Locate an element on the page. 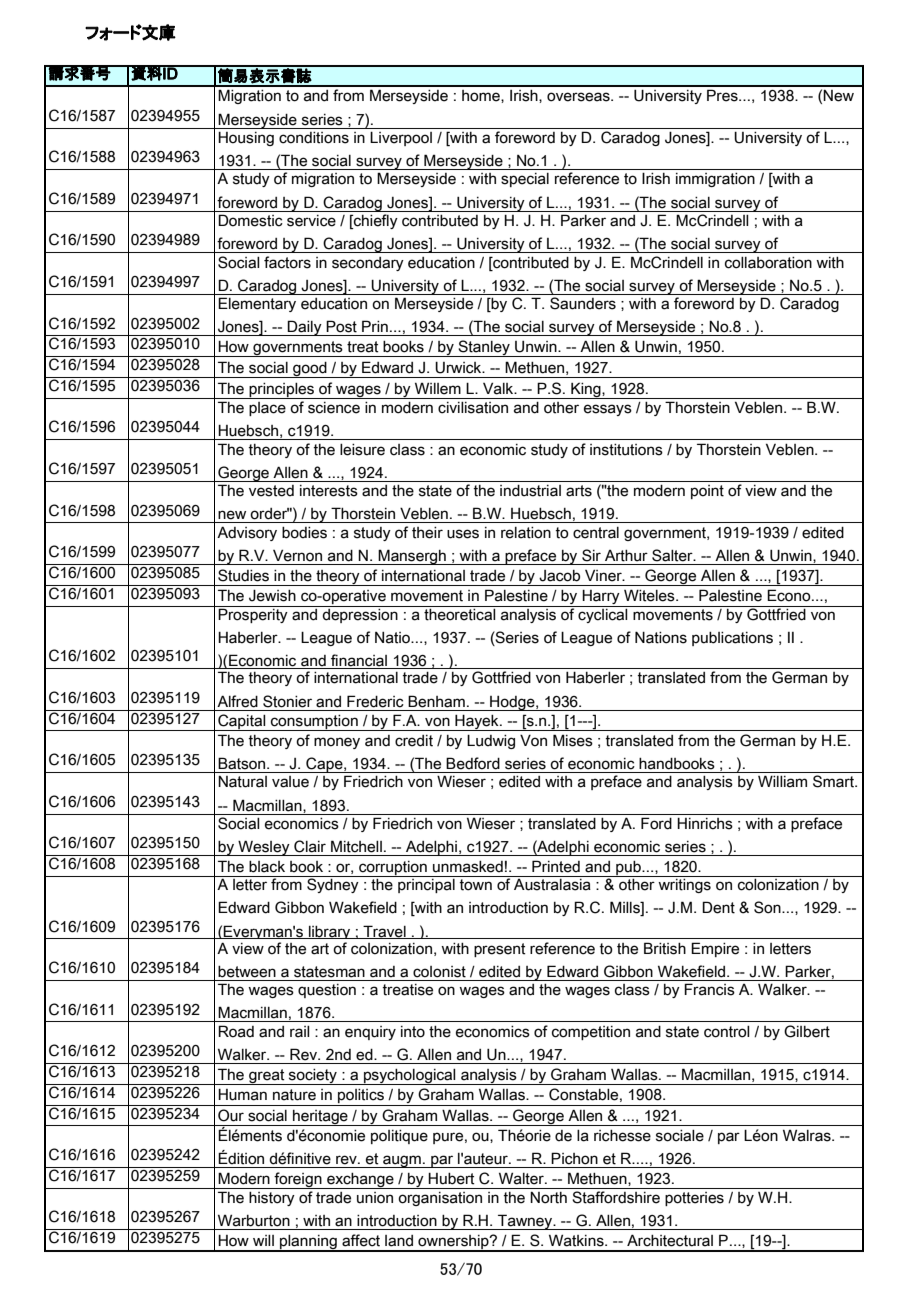 Image resolution: width=924 pixels, height=1308 pixels. special is located at coordinates (525, 180).
